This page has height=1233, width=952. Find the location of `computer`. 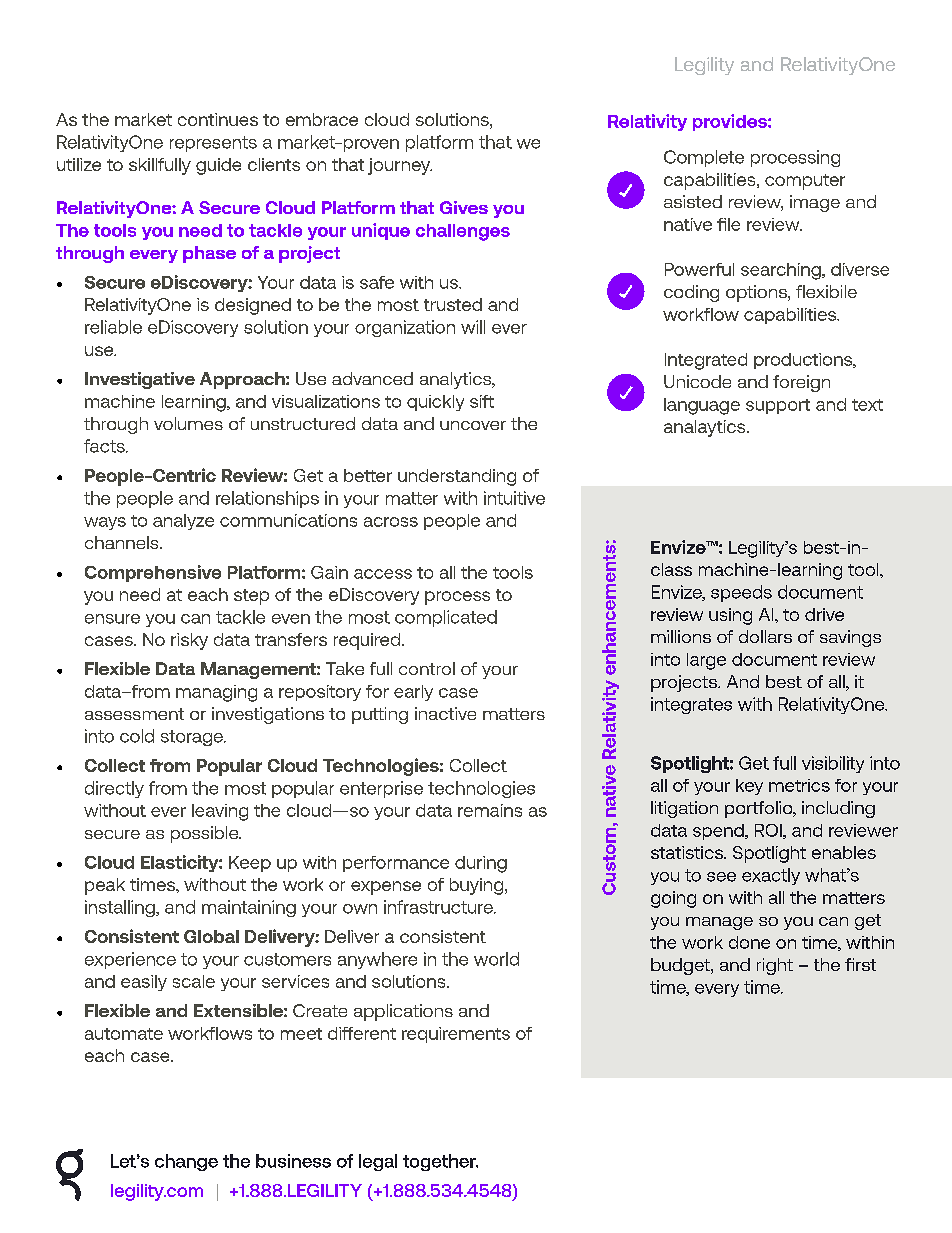

computer is located at coordinates (805, 182).
